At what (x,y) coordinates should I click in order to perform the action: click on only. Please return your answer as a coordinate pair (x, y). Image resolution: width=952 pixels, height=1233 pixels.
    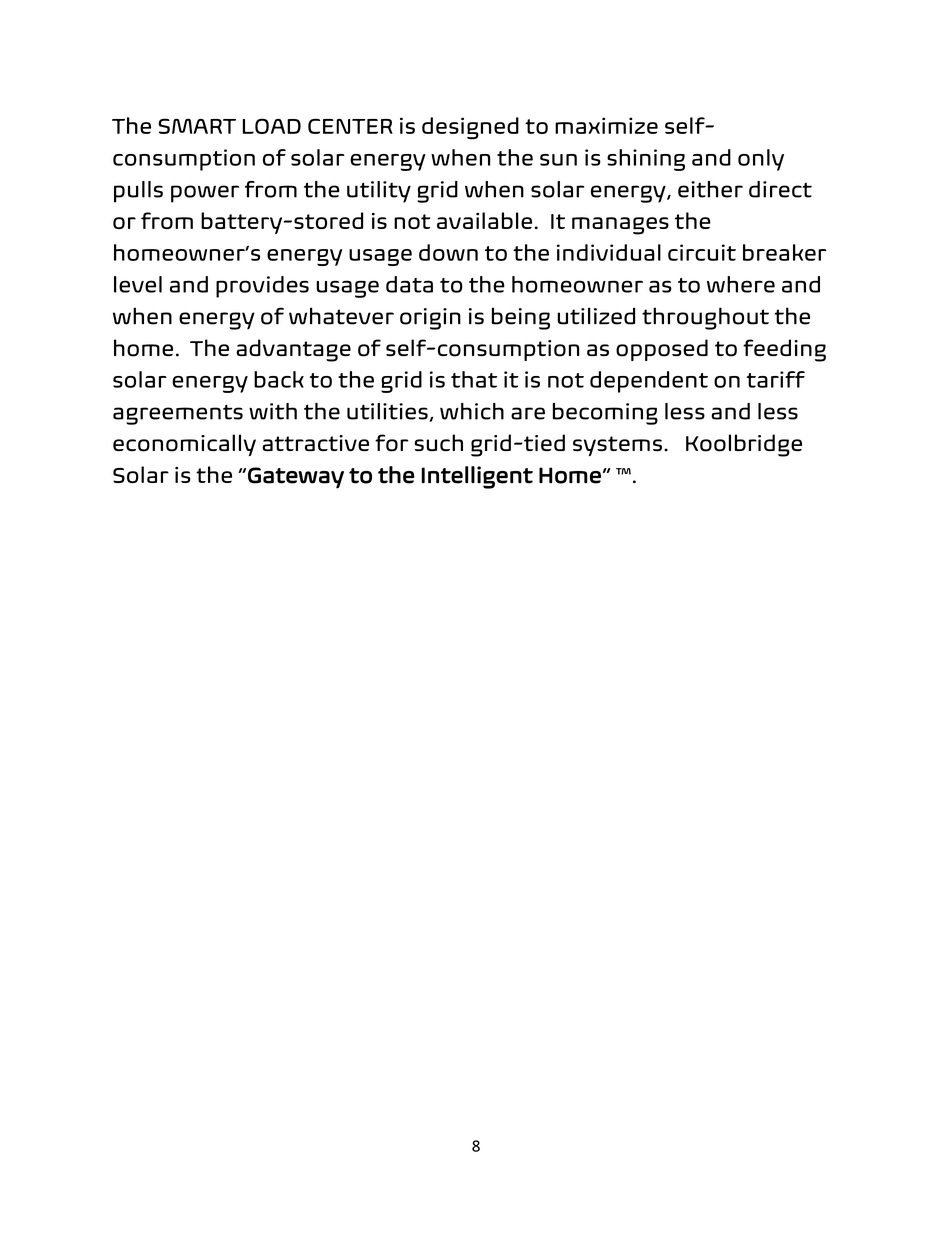
    Looking at the image, I should click on (761, 160).
